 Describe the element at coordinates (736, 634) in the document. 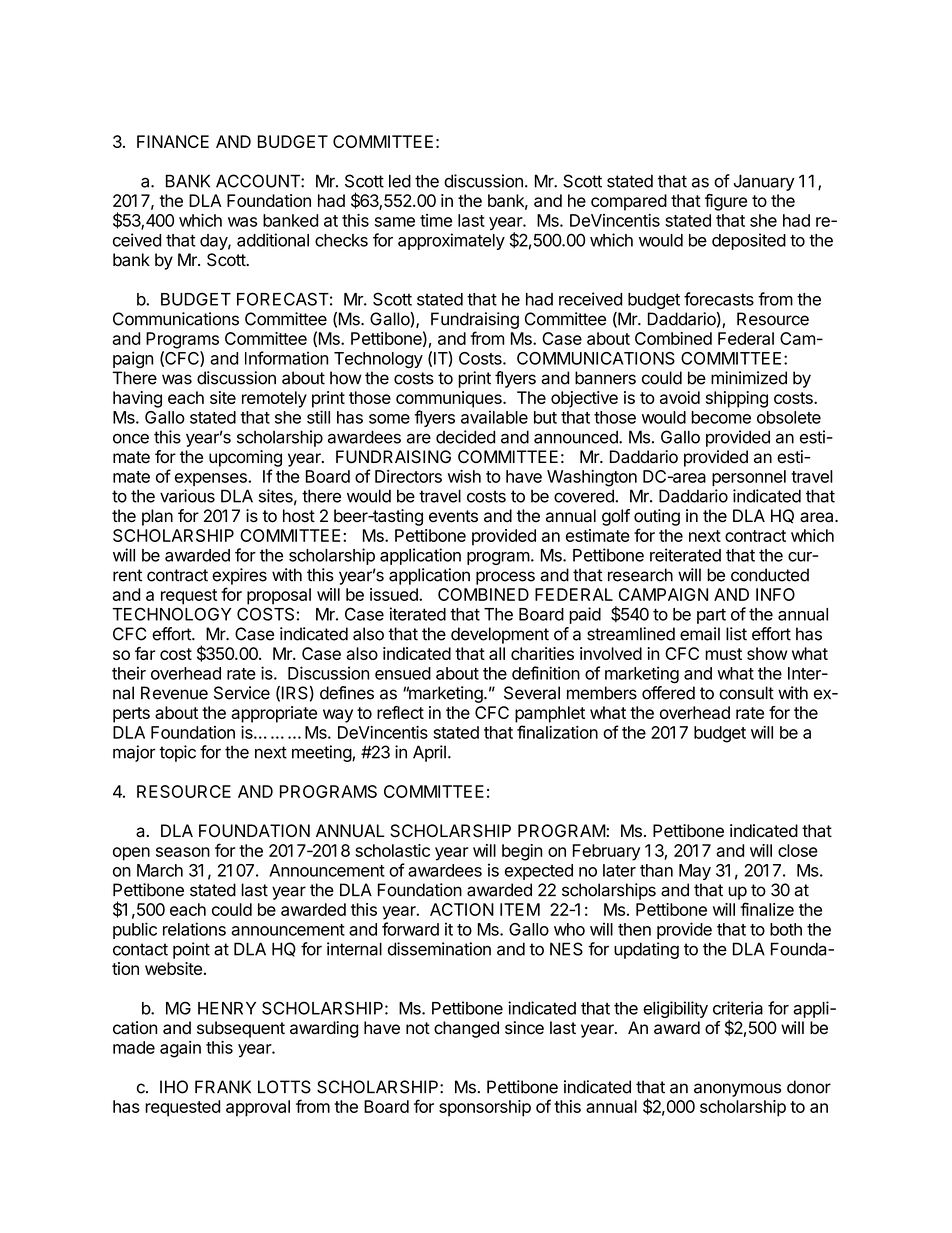

I see `list` at that location.
